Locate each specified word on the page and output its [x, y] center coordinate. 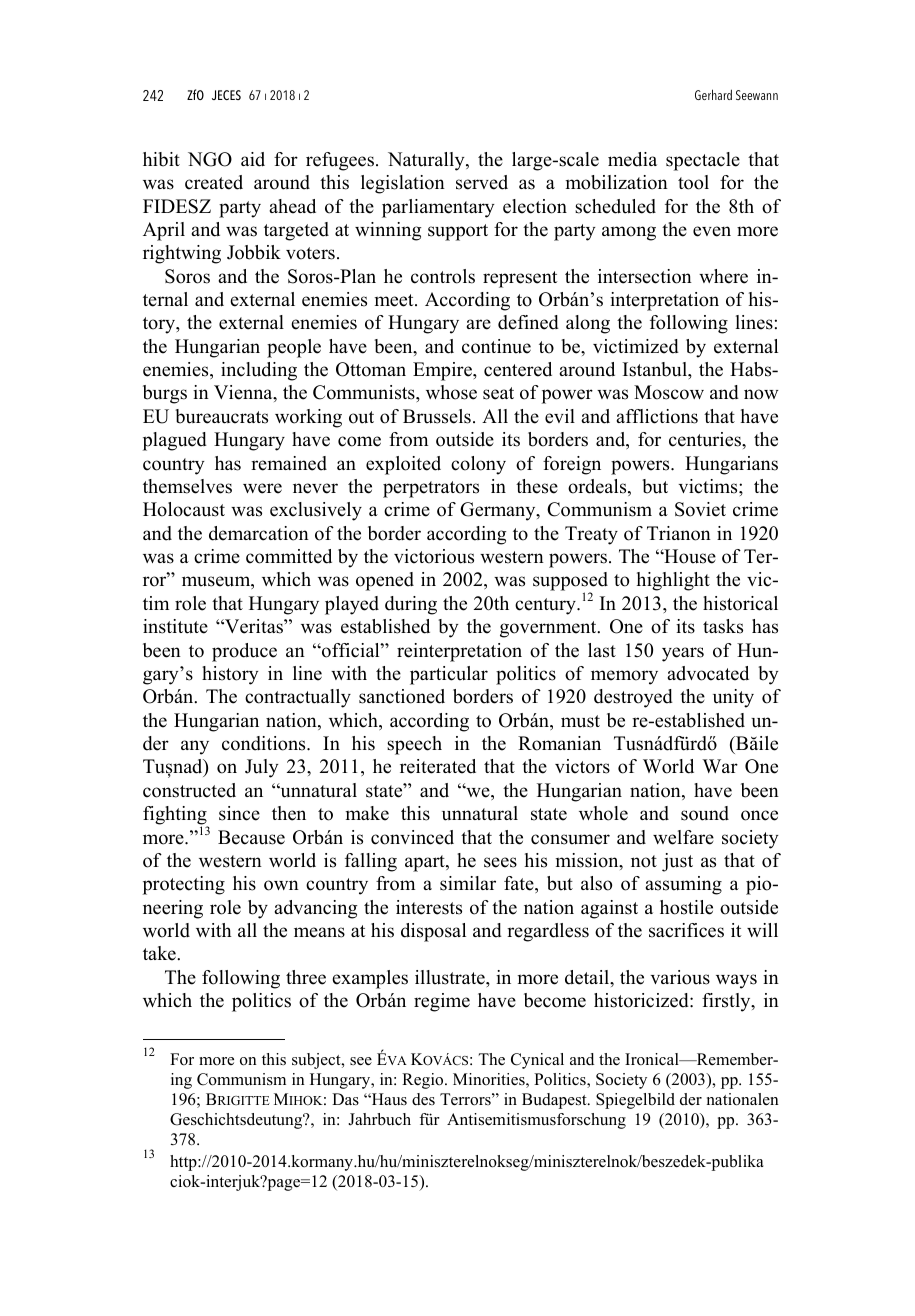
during [411, 605]
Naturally [427, 161]
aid [253, 159]
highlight [673, 581]
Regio [424, 1081]
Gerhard [713, 94]
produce [244, 652]
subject [317, 1061]
